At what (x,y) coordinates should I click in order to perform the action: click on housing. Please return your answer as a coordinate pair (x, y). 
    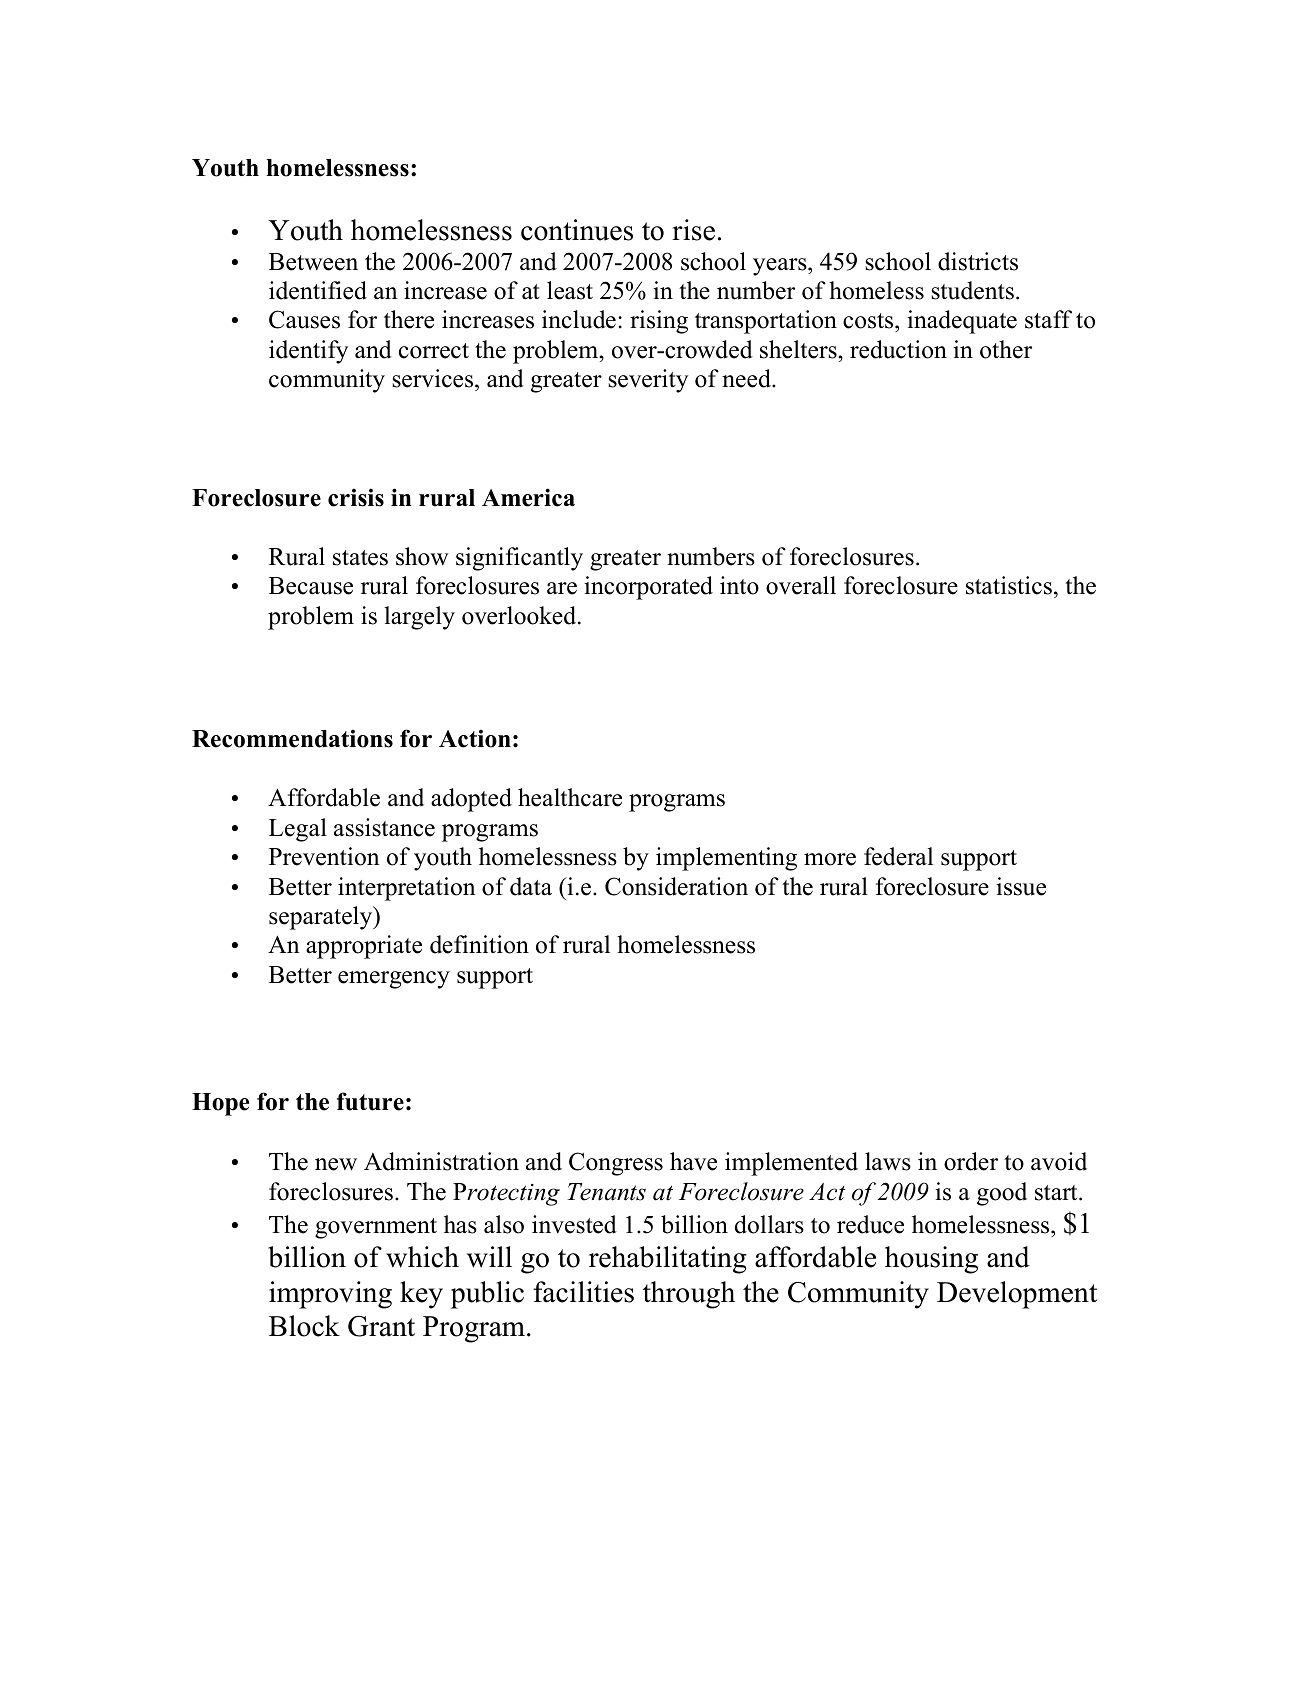
    Looking at the image, I should click on (931, 1260).
